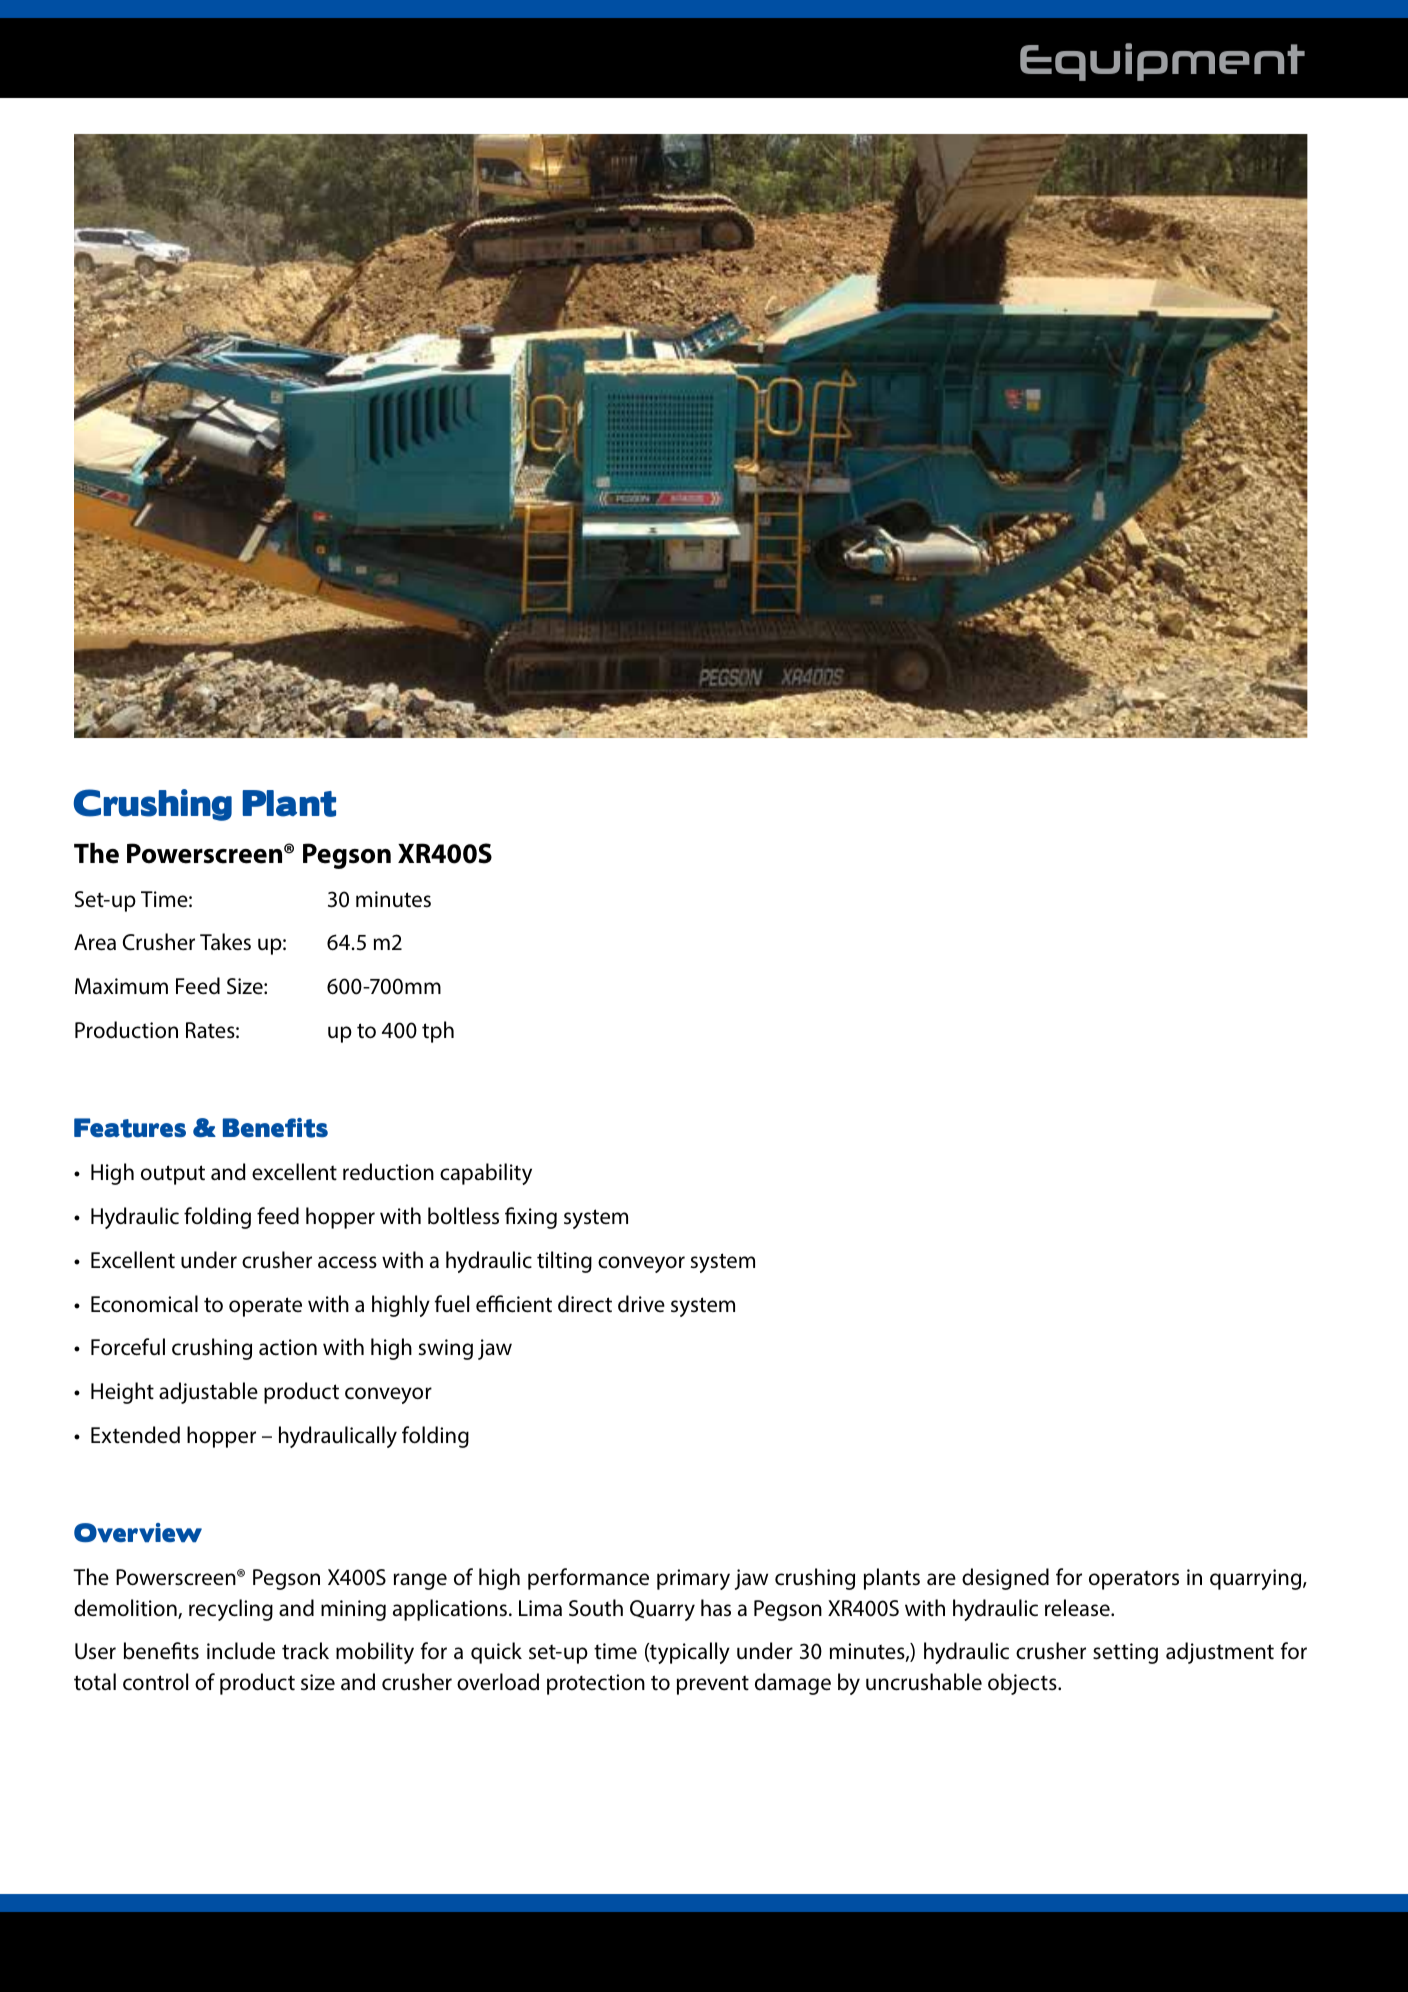 This screenshot has height=1992, width=1408. What do you see at coordinates (531, 1218) in the screenshot?
I see `fixing` at bounding box center [531, 1218].
